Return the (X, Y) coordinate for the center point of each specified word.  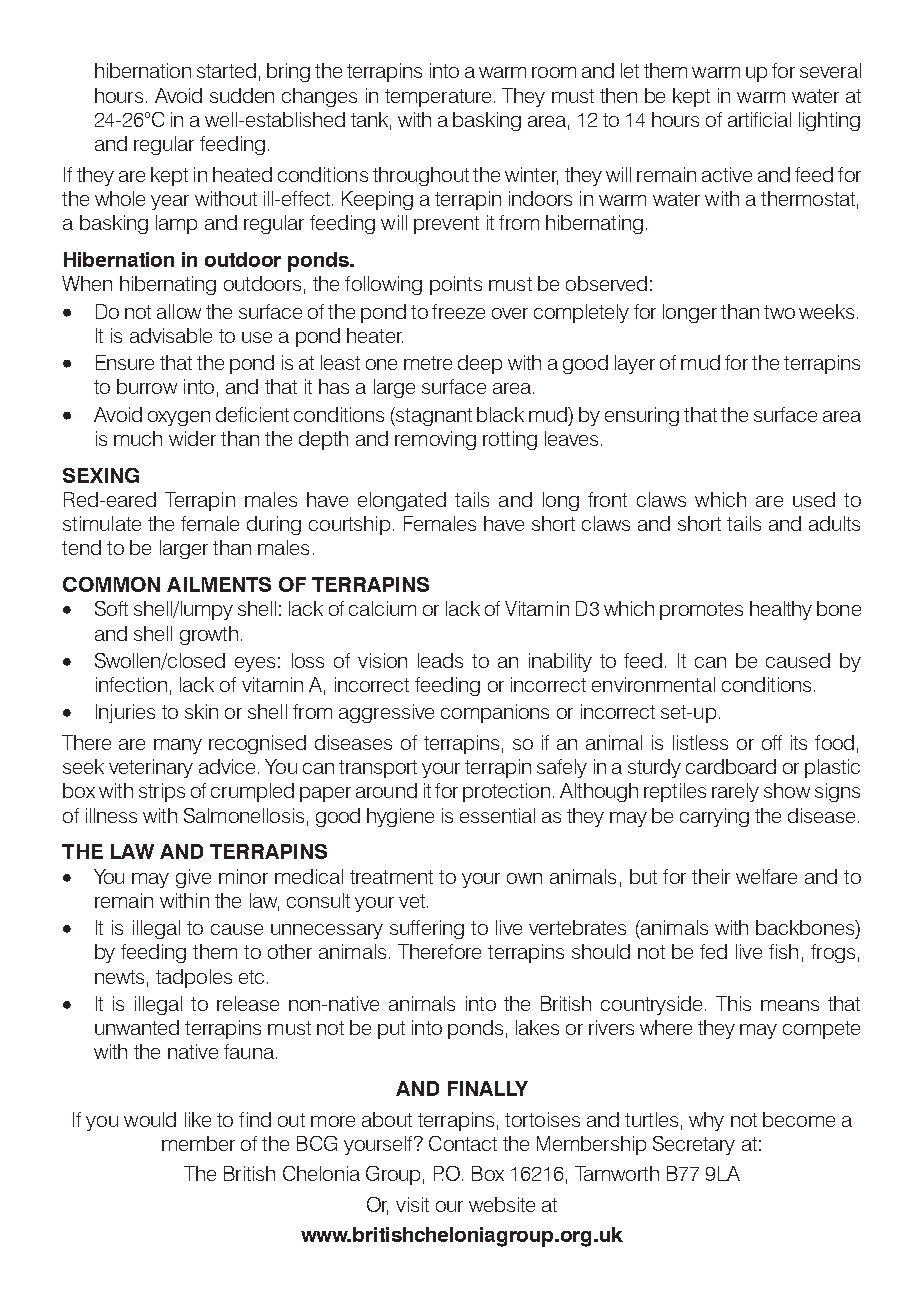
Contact (463, 1143)
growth (209, 635)
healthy (781, 610)
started (226, 70)
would (150, 1119)
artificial (759, 119)
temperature (438, 98)
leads (440, 660)
